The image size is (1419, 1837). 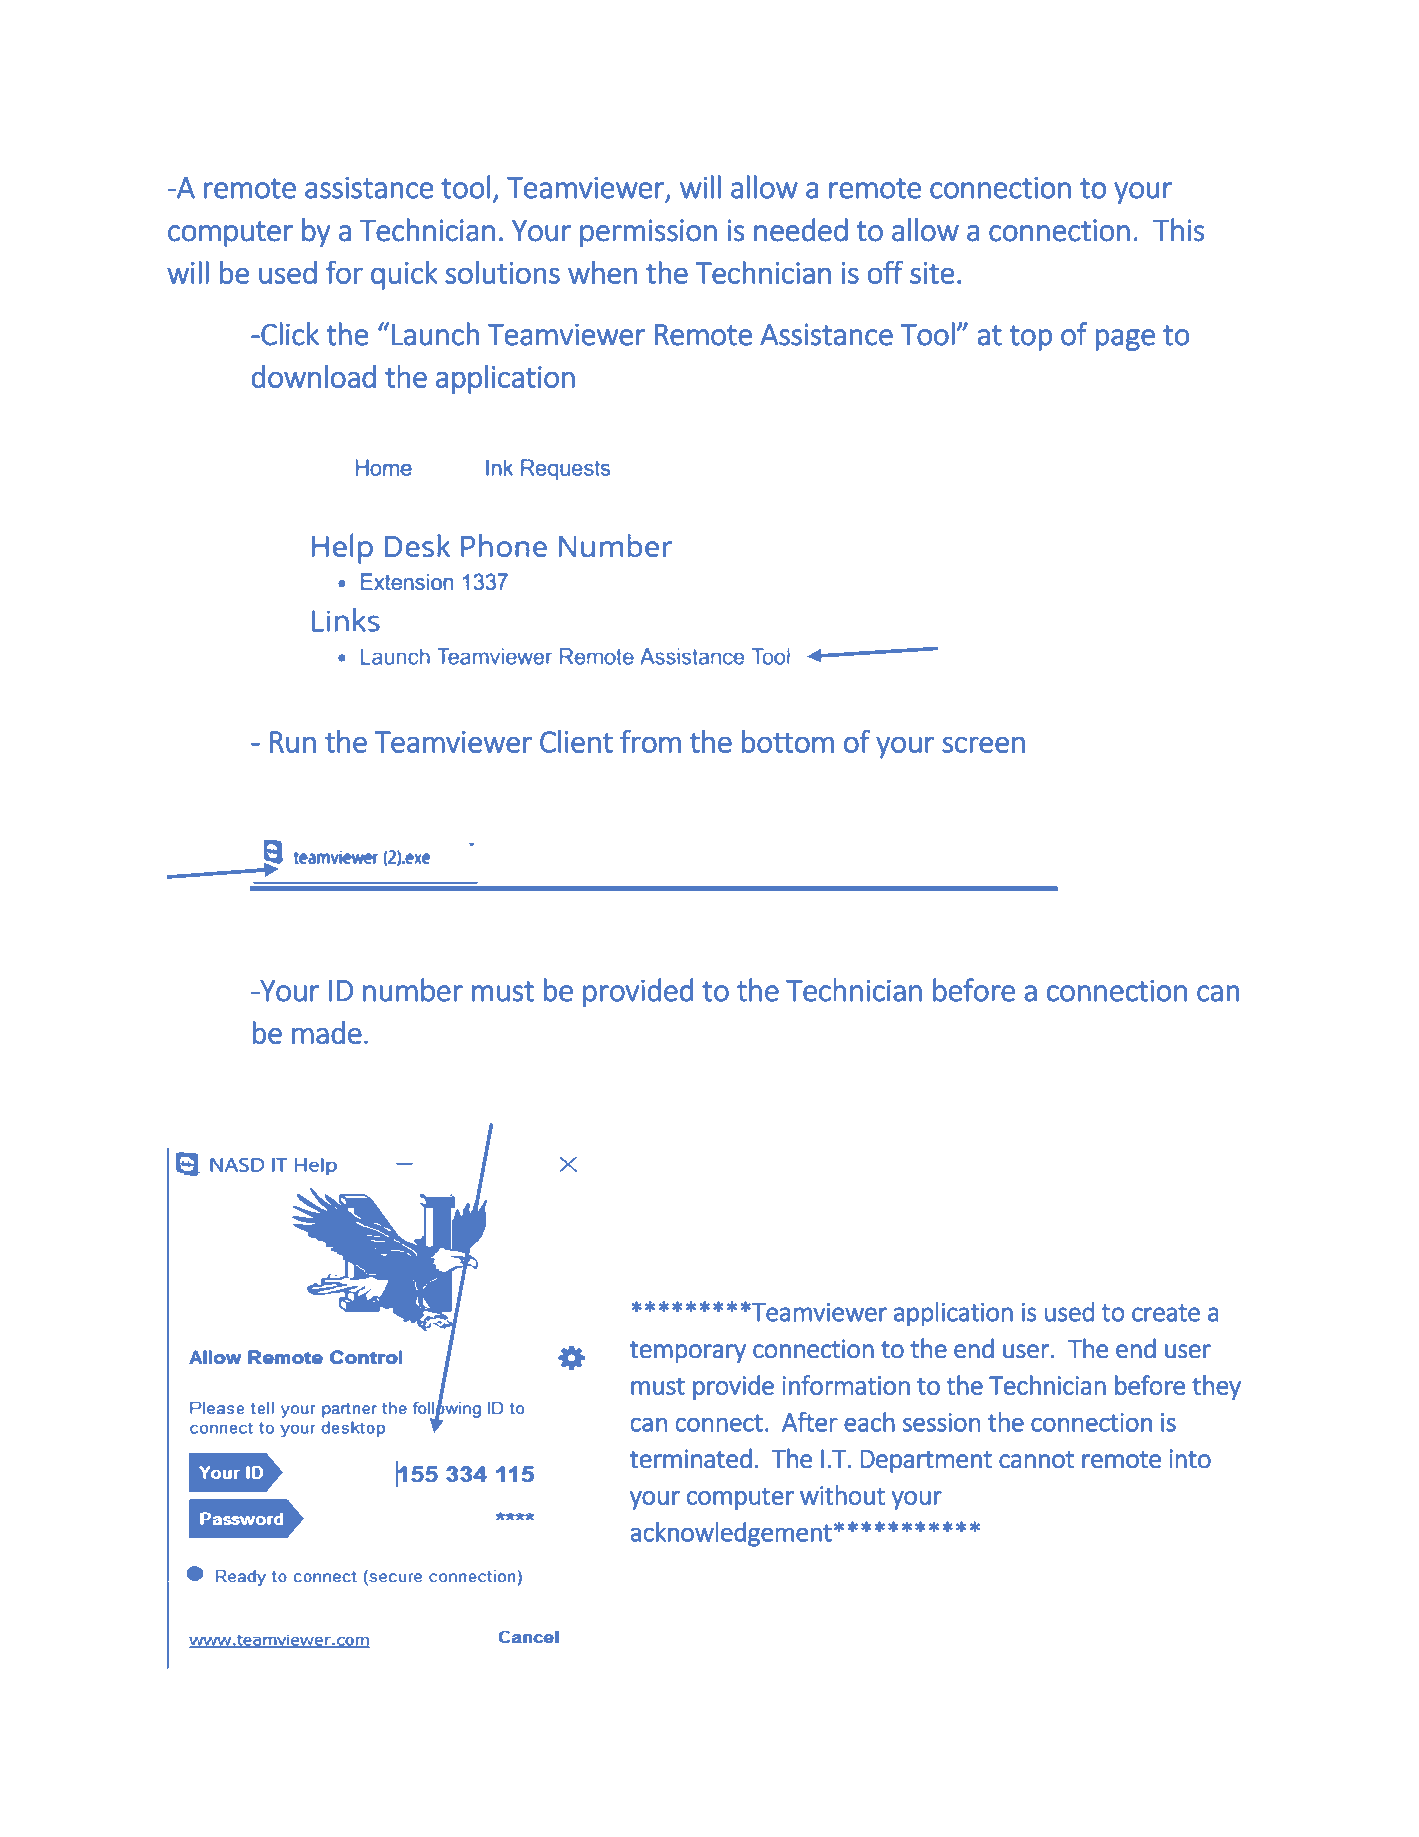 What do you see at coordinates (983, 744) in the screenshot?
I see `screen` at bounding box center [983, 744].
